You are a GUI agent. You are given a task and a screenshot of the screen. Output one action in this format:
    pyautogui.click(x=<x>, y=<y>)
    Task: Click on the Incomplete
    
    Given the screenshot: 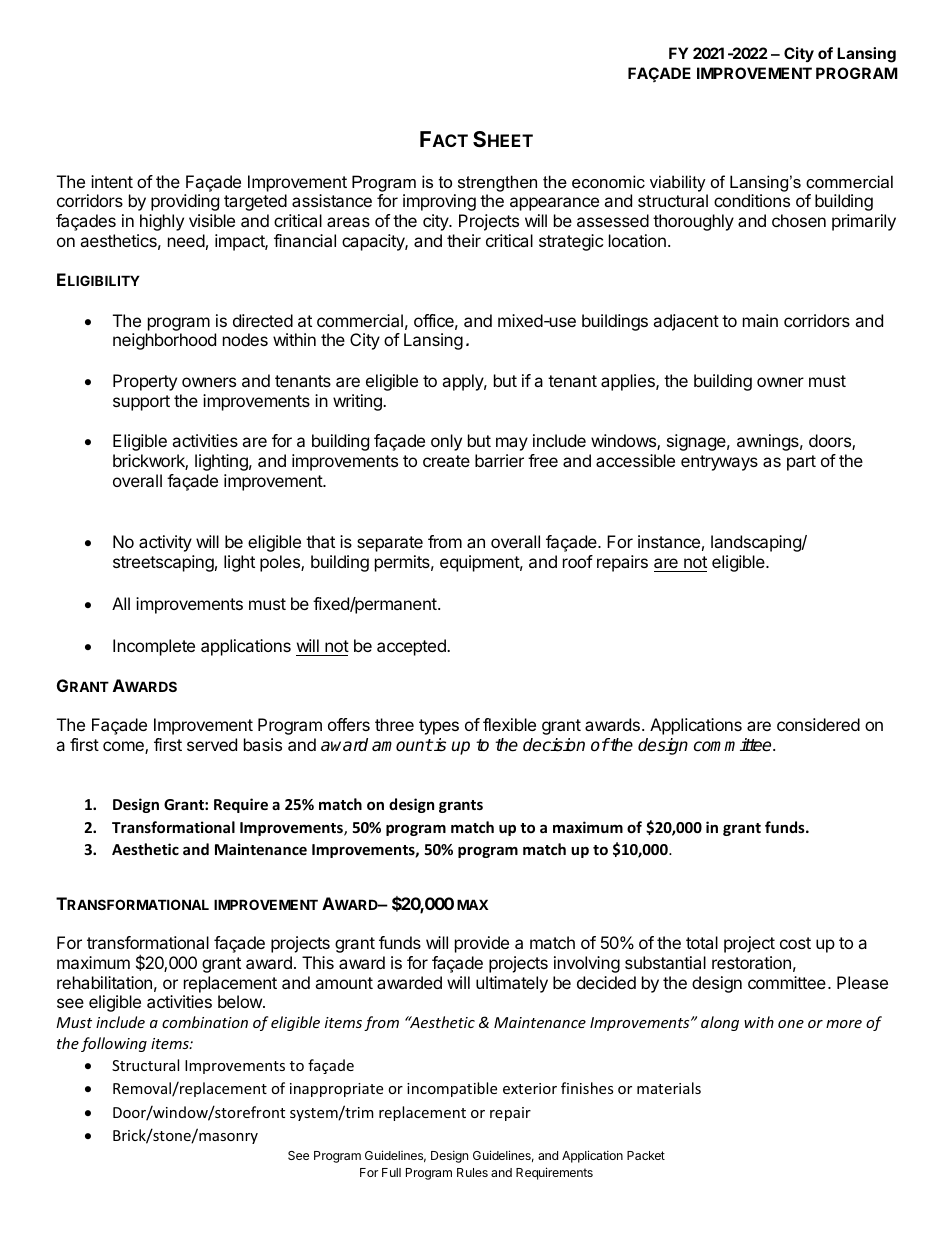 What is the action you would take?
    pyautogui.click(x=154, y=647)
